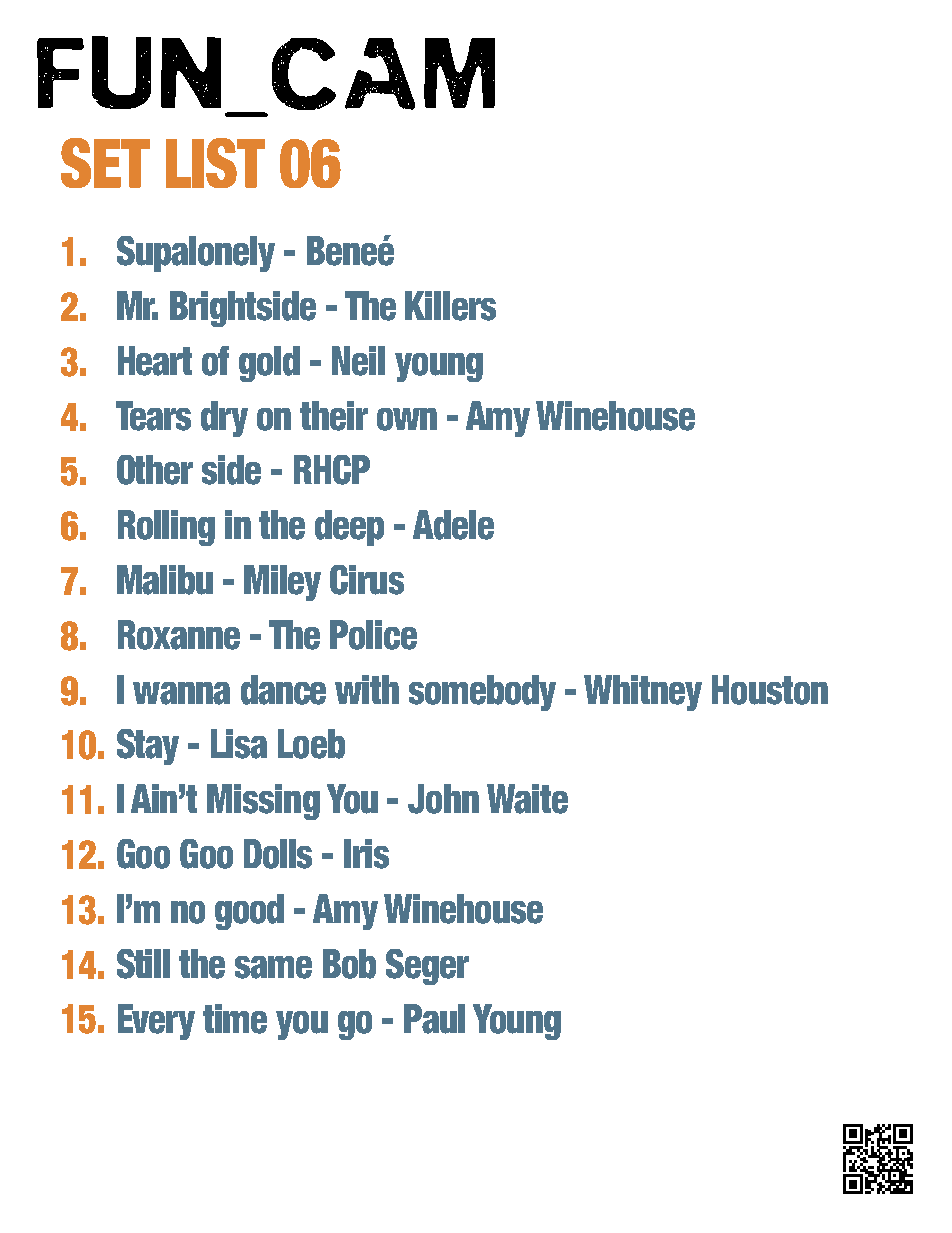  I want to click on Killers, so click(450, 306).
